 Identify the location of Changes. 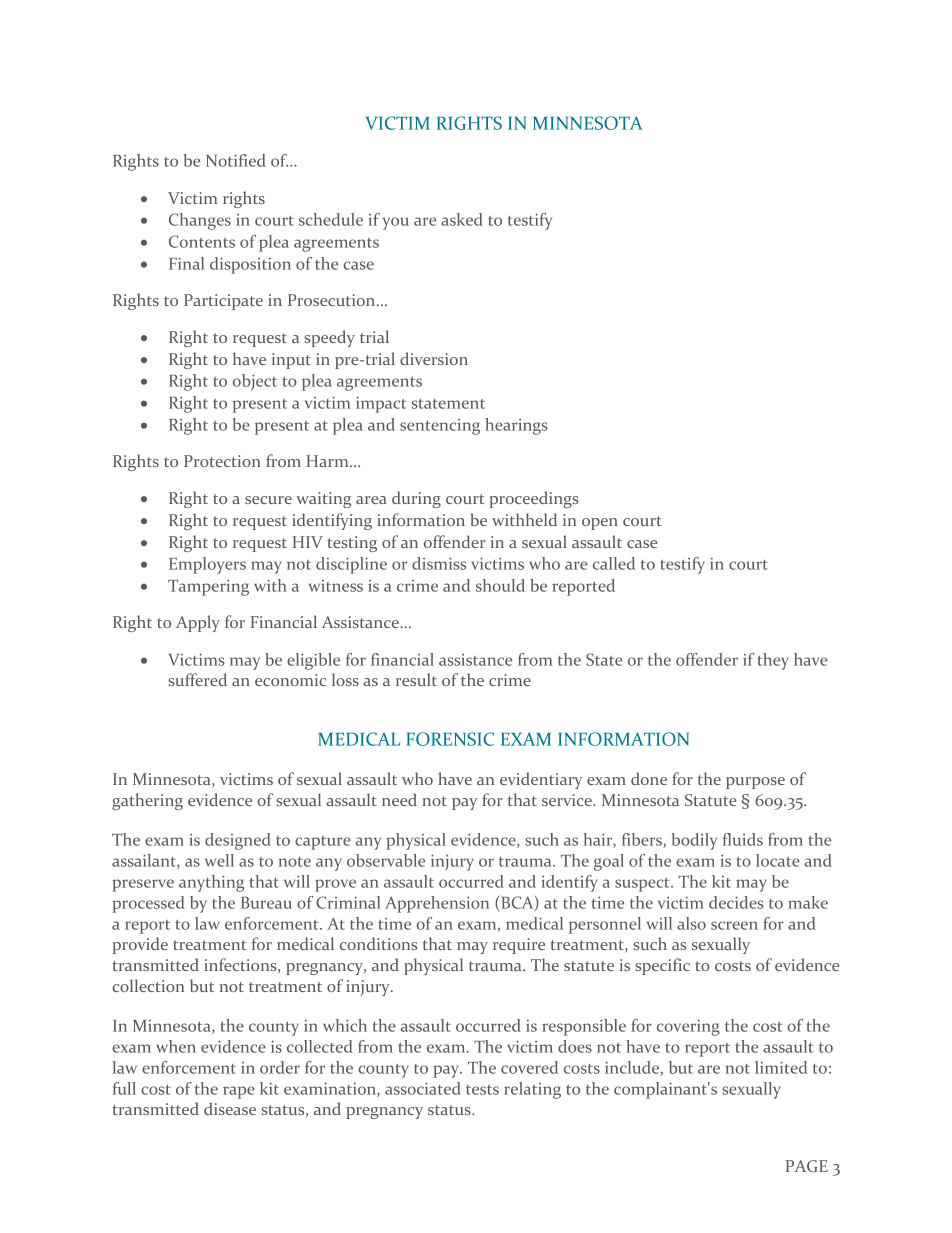
(200, 221).
